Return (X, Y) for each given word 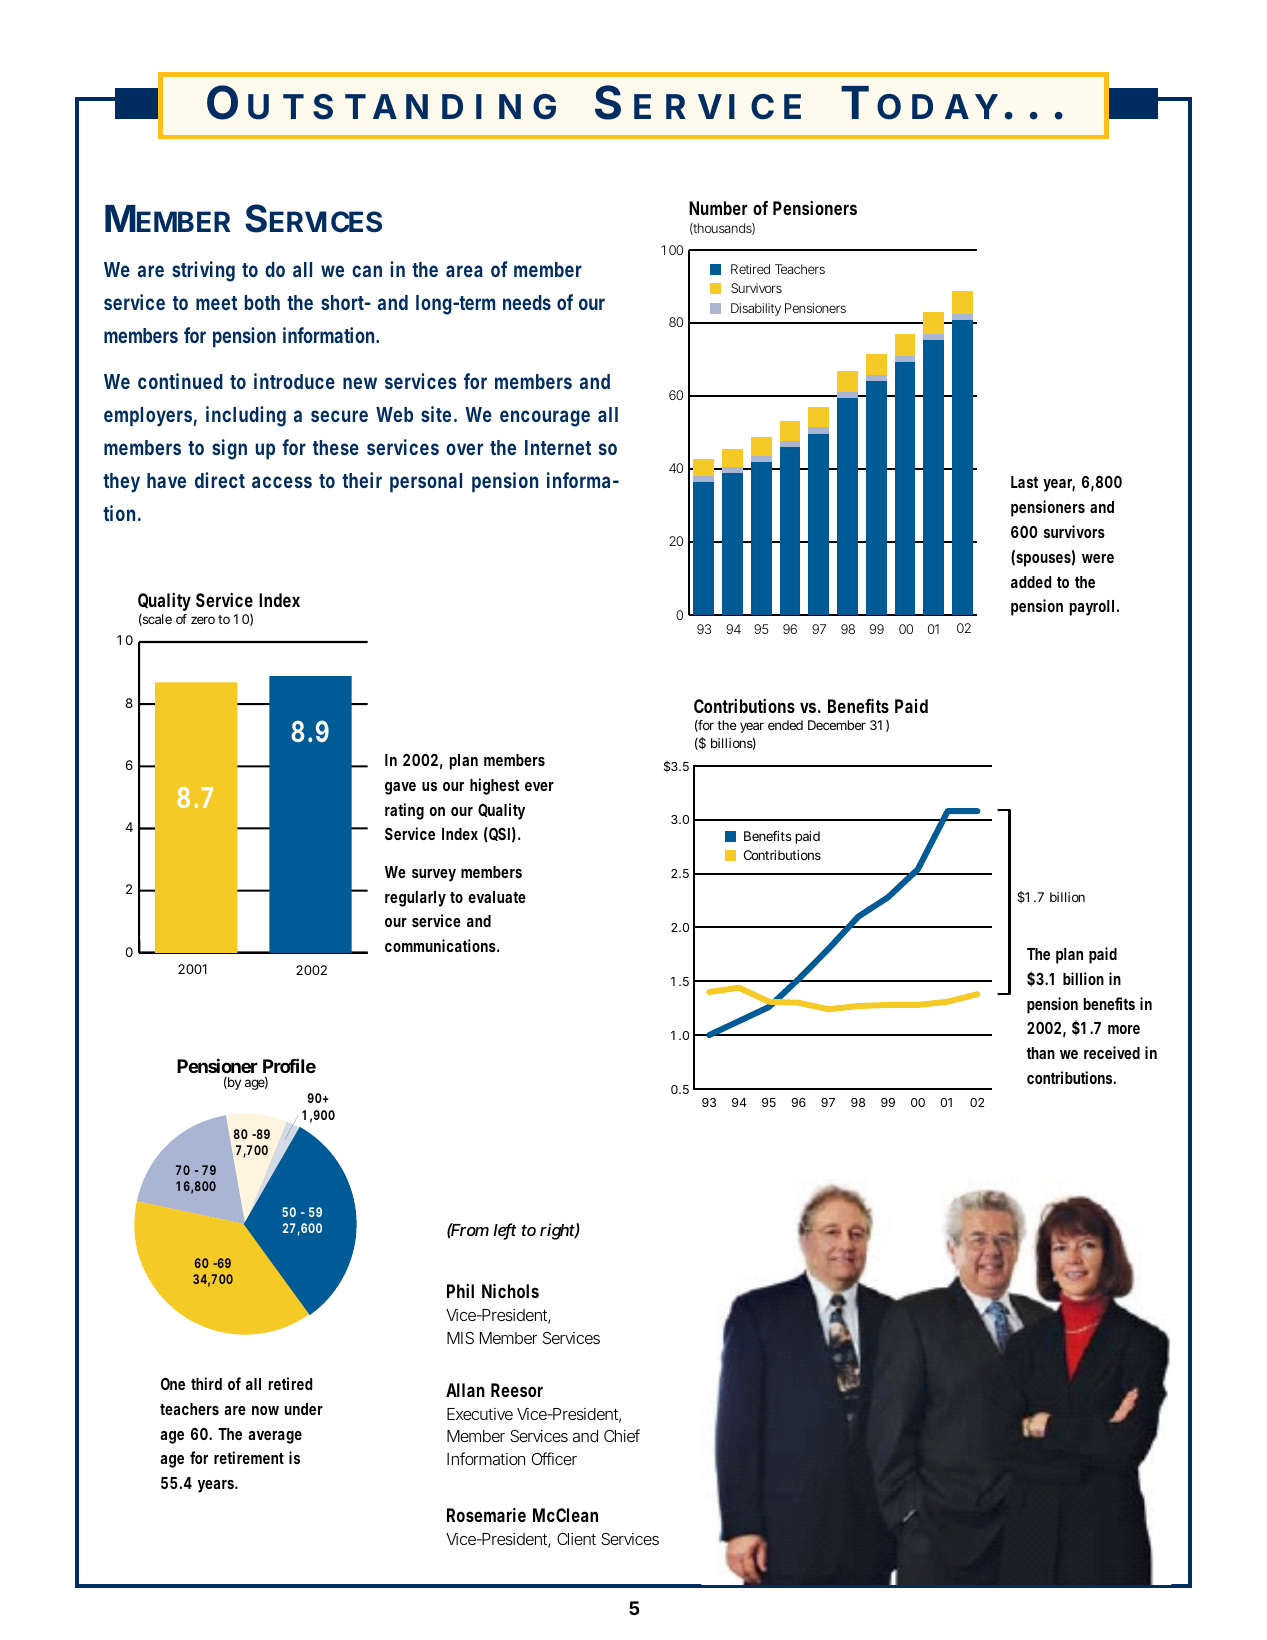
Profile (289, 1065)
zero (203, 620)
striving (203, 271)
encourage (545, 418)
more (1124, 1029)
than (1041, 1053)
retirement (249, 1457)
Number (718, 208)
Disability (756, 309)
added (1031, 582)
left (505, 1231)
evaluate (497, 897)
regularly (415, 899)
